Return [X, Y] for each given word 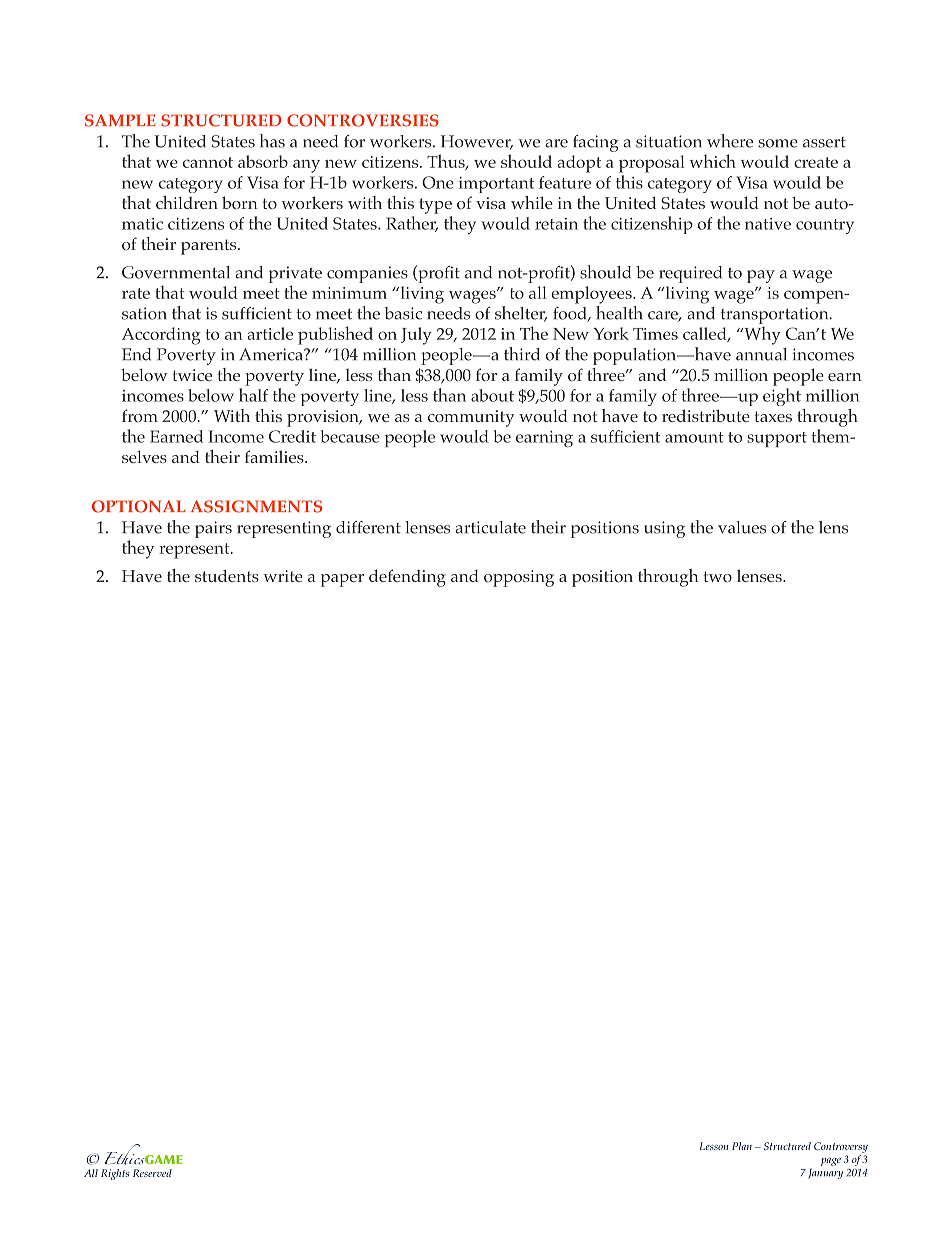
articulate [490, 527]
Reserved [152, 1173]
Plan [742, 1146]
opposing [519, 578]
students [227, 575]
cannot [208, 162]
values [742, 527]
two [717, 576]
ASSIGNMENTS [256, 506]
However [477, 142]
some [778, 143]
